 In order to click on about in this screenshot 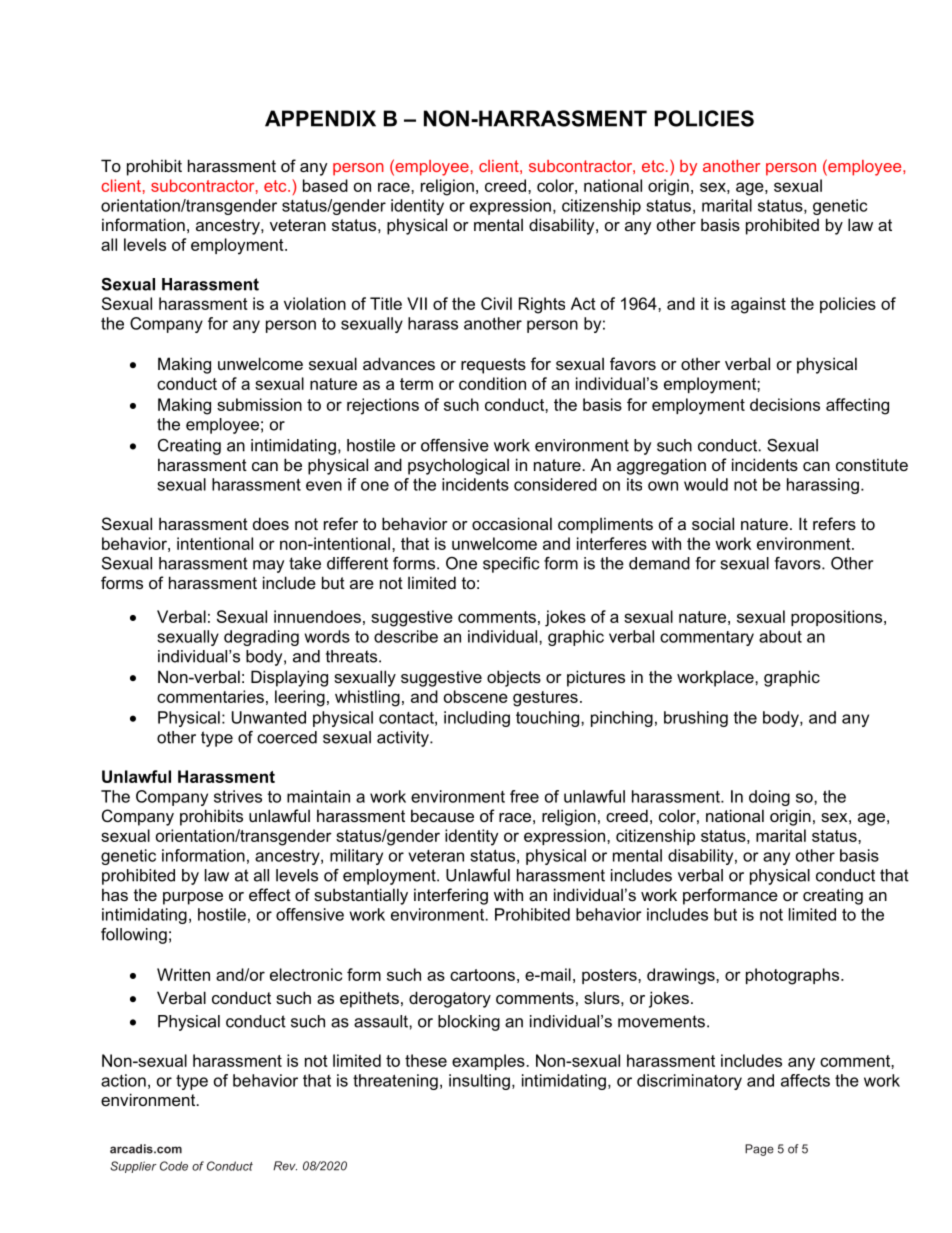, I will do `click(780, 636)`.
